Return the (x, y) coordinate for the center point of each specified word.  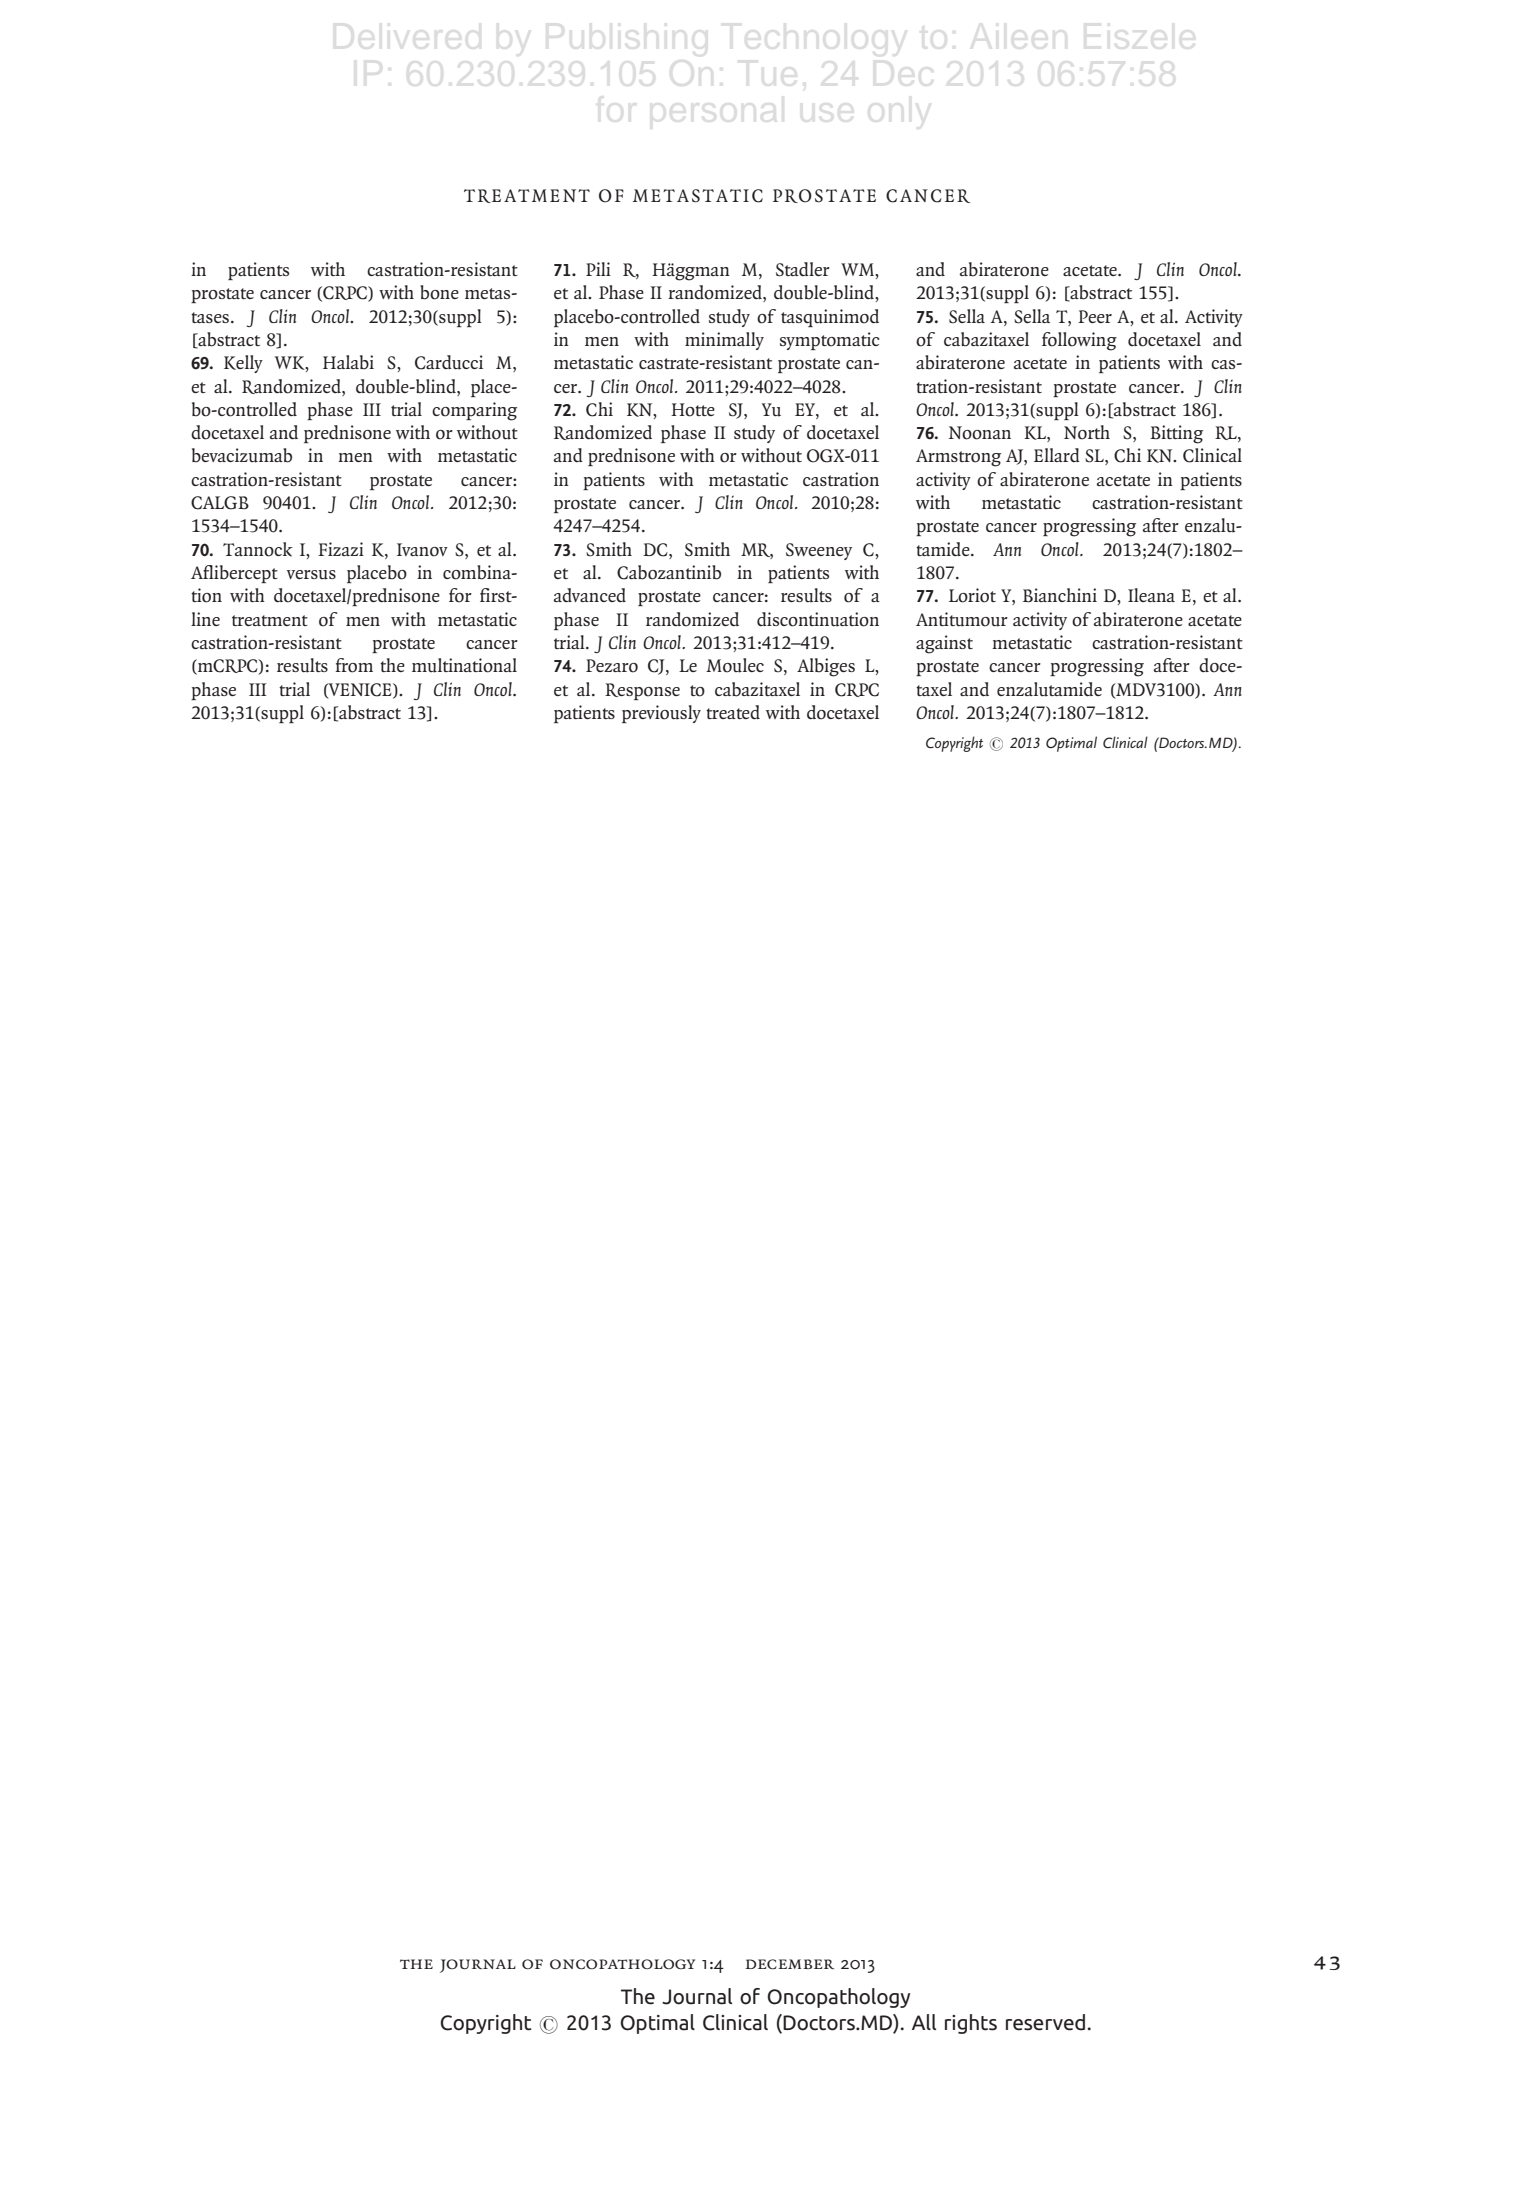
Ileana (1151, 595)
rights (971, 2024)
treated (733, 712)
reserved (1045, 2022)
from (354, 665)
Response (642, 691)
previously (661, 714)
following (1079, 341)
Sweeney (819, 551)
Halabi (348, 362)
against (944, 644)
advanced (590, 595)
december (789, 1964)
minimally (724, 341)
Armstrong (958, 458)
